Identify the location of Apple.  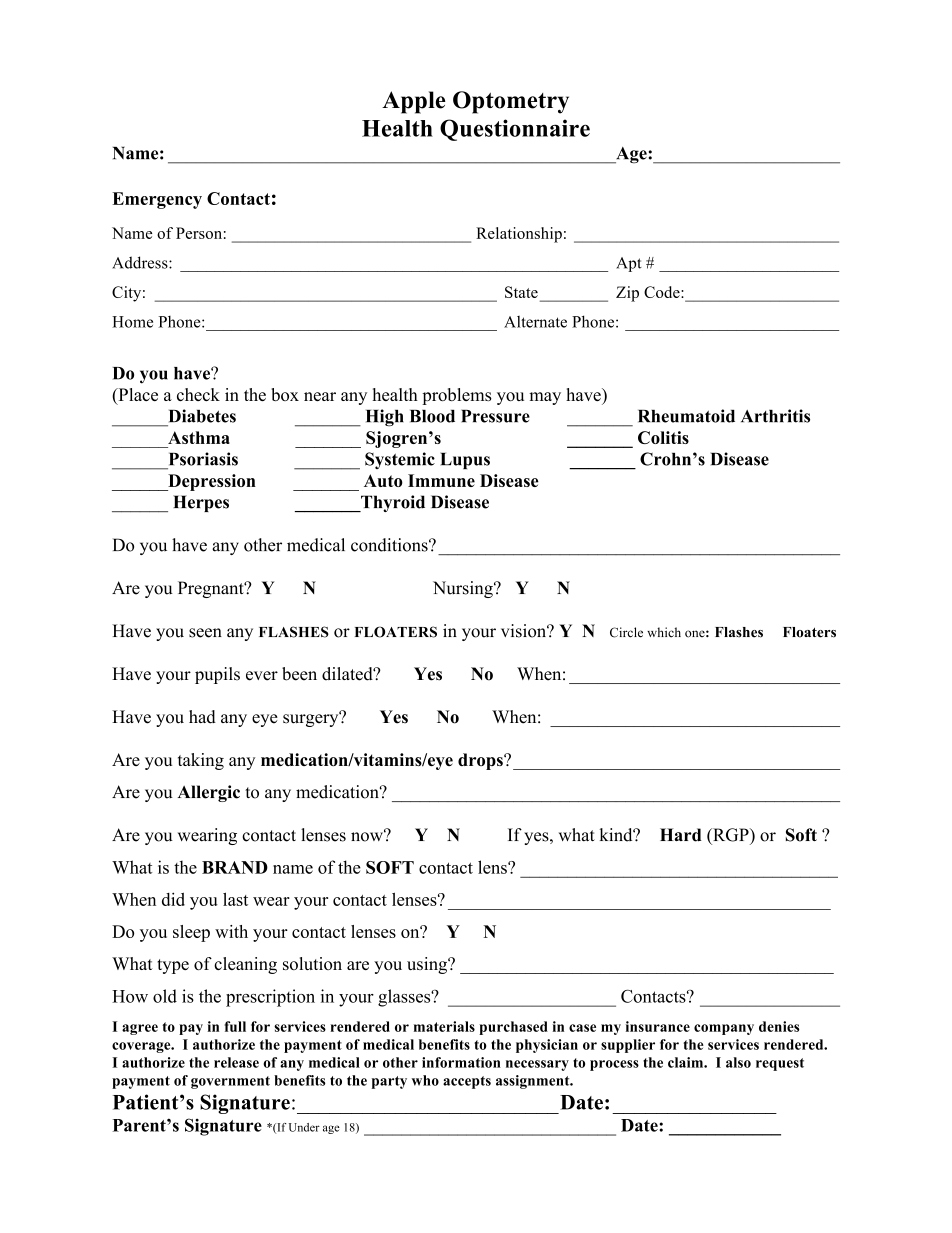
(414, 102).
